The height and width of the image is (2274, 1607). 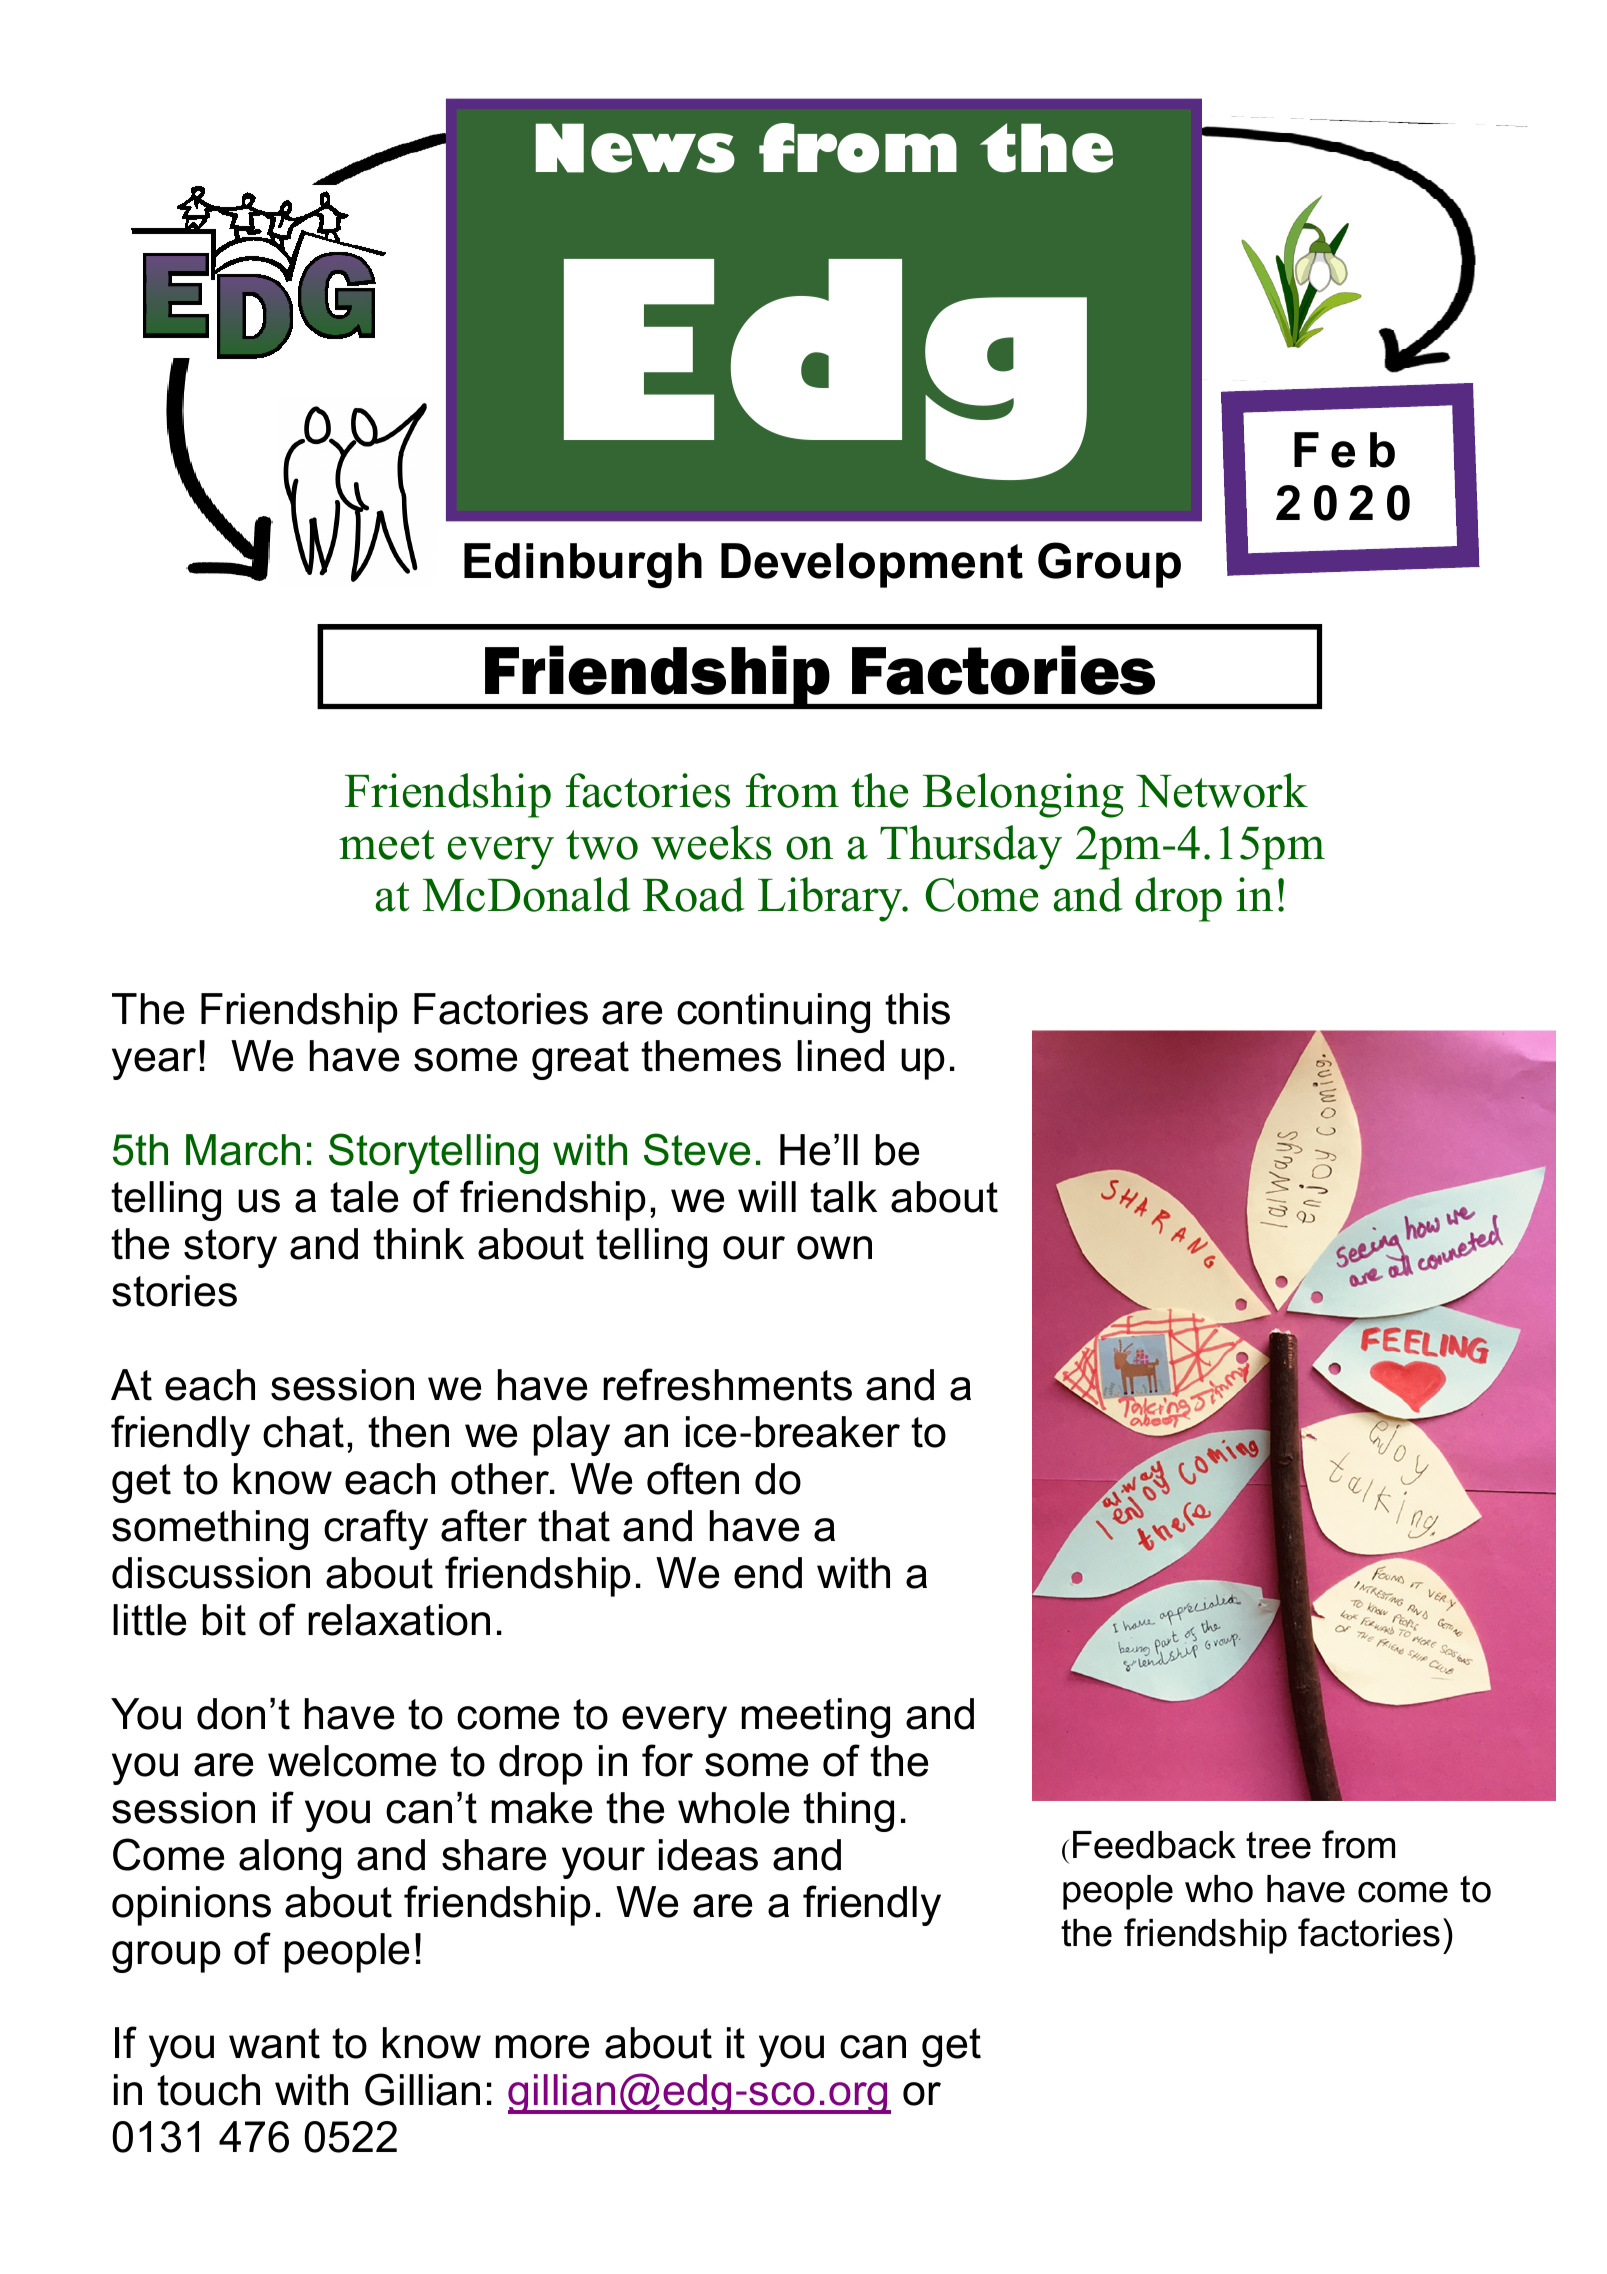 What do you see at coordinates (243, 1150) in the image?
I see `March` at bounding box center [243, 1150].
